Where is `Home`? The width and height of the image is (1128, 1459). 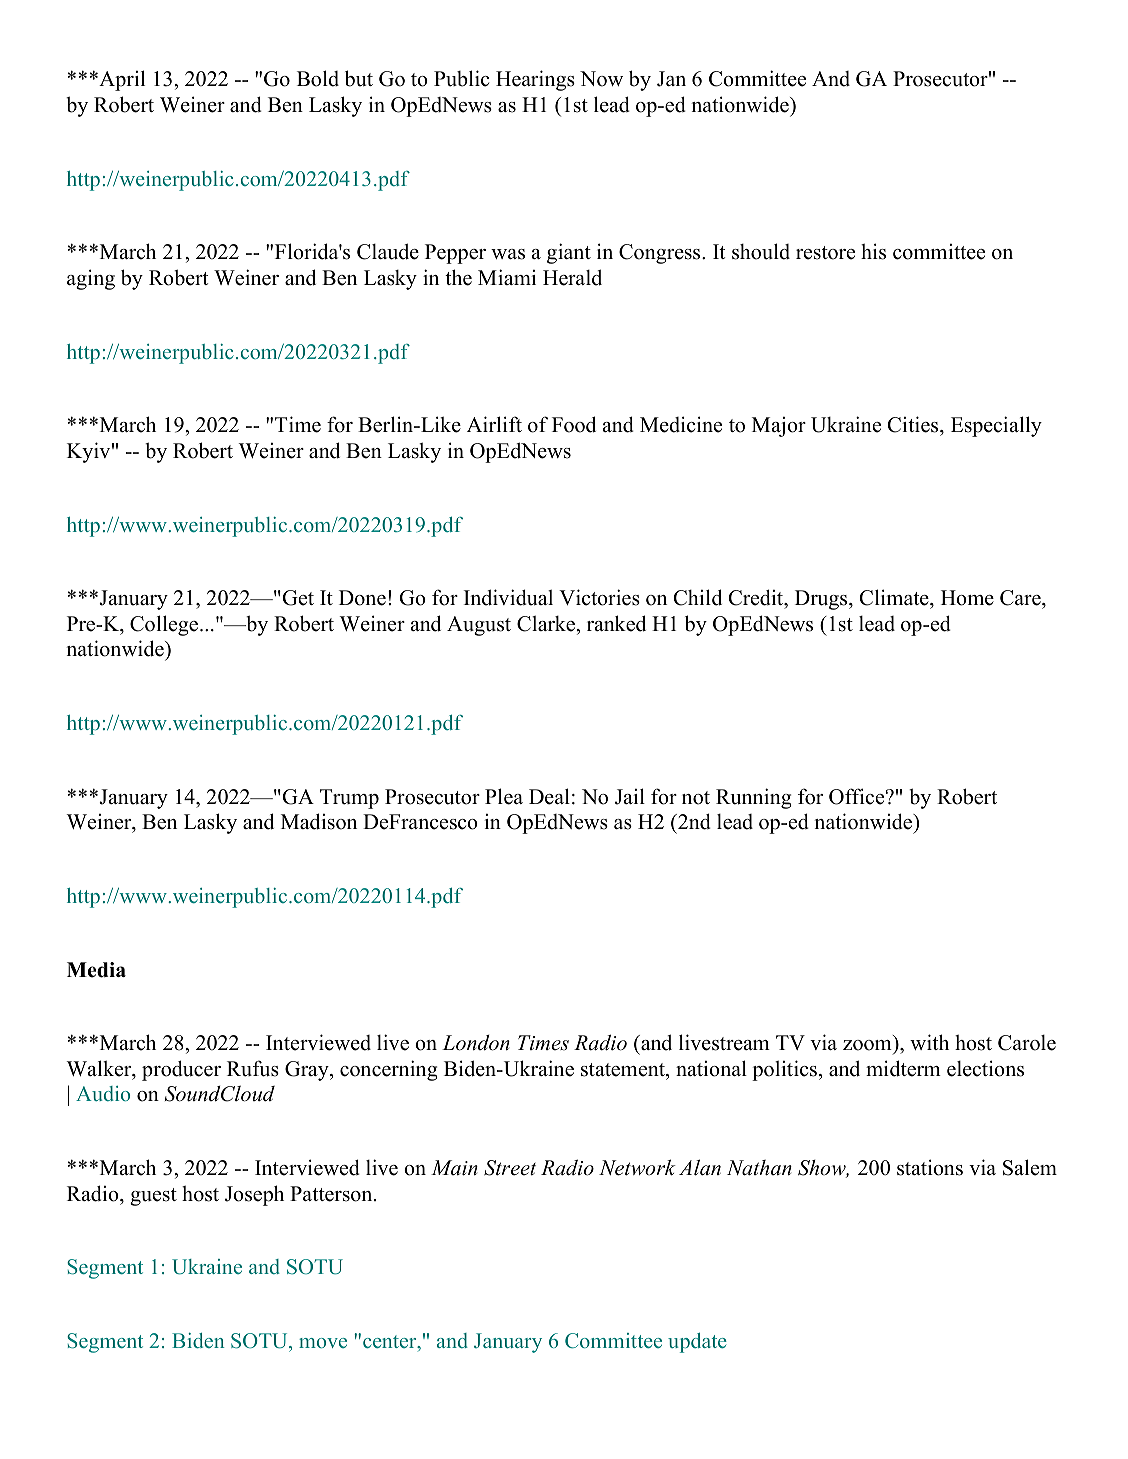 Home is located at coordinates (967, 598).
